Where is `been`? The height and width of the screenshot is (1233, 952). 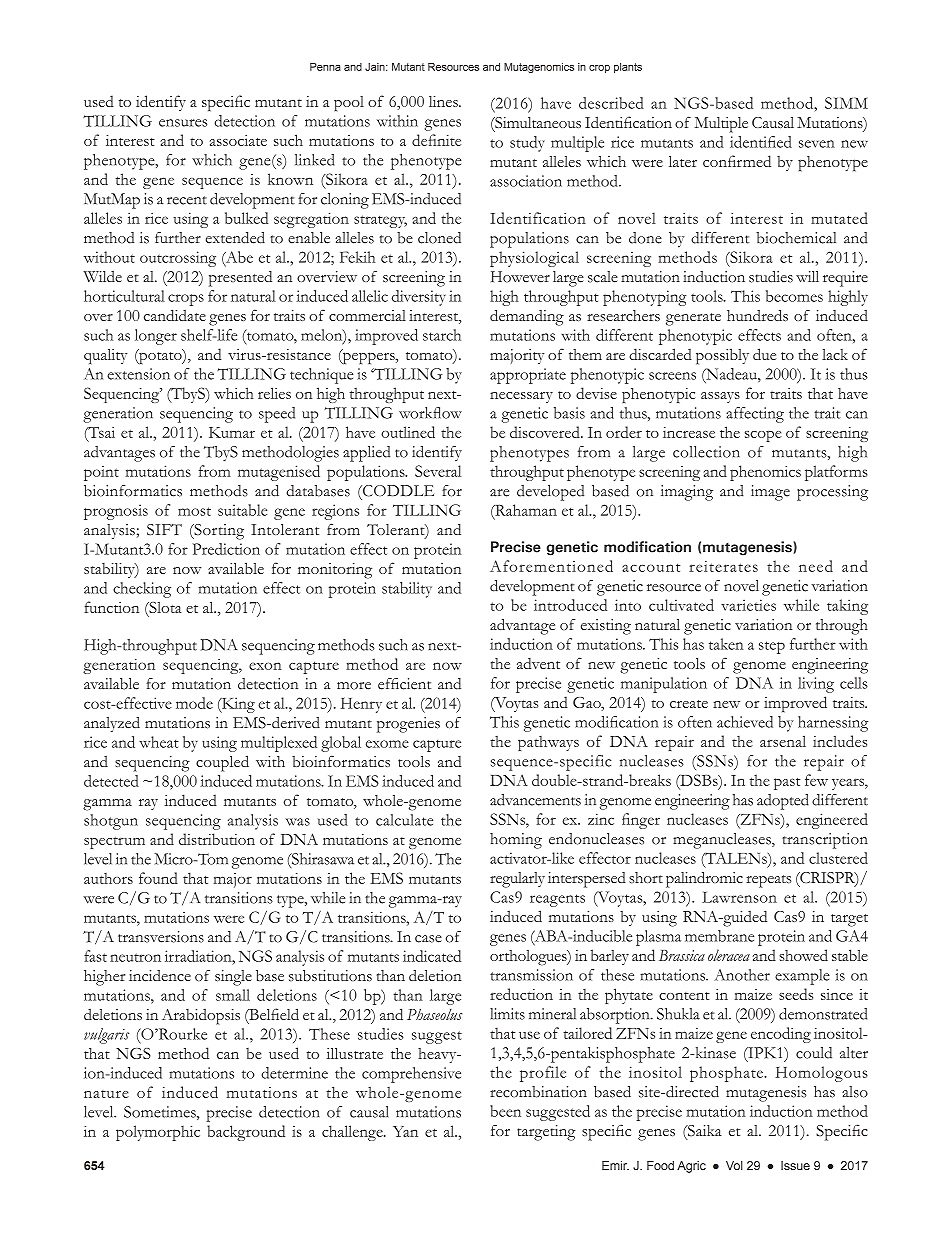
been is located at coordinates (505, 1111).
